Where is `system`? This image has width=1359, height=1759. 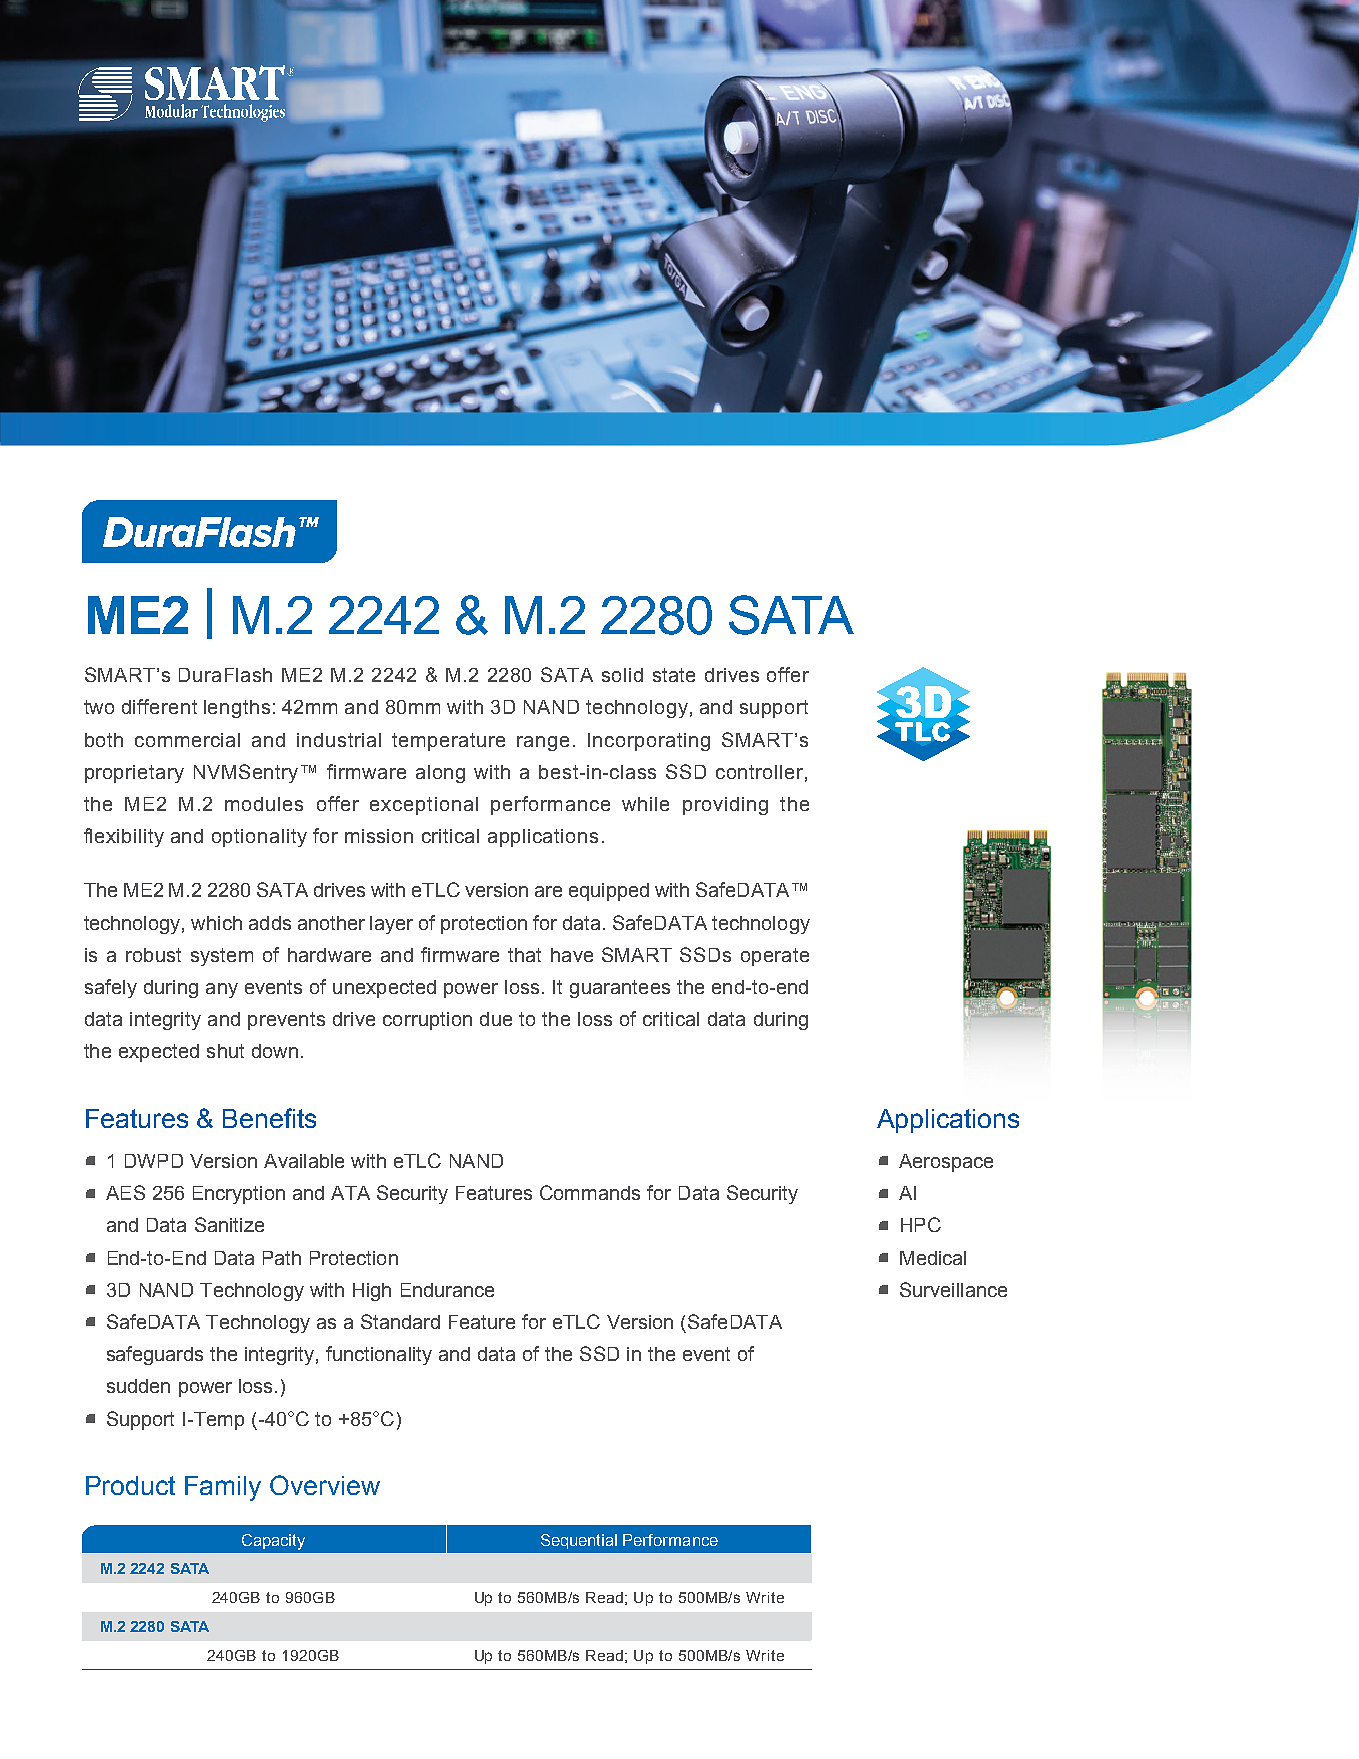 system is located at coordinates (222, 957).
